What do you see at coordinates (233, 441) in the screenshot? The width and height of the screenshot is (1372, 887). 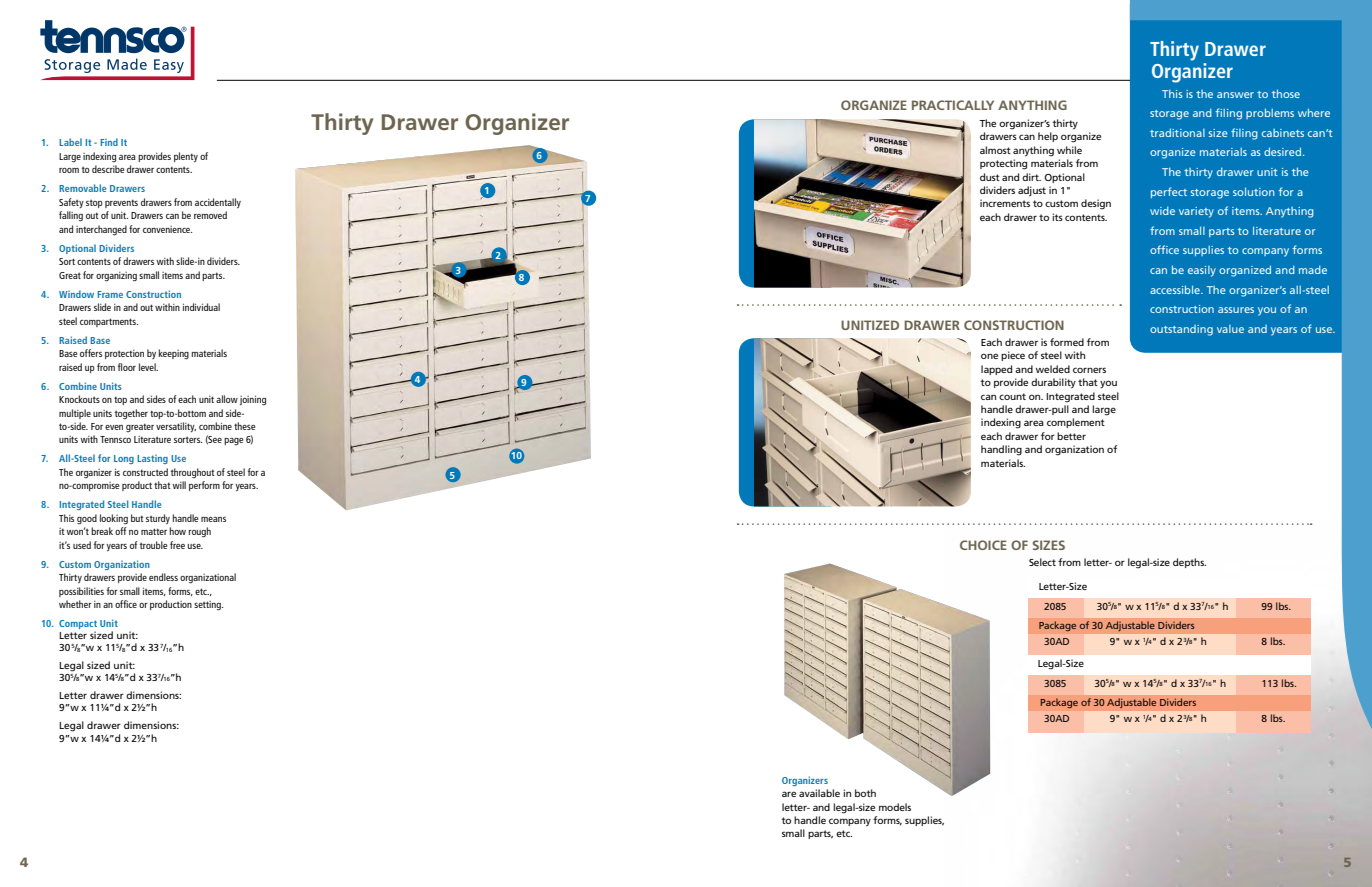 I see `page` at bounding box center [233, 441].
